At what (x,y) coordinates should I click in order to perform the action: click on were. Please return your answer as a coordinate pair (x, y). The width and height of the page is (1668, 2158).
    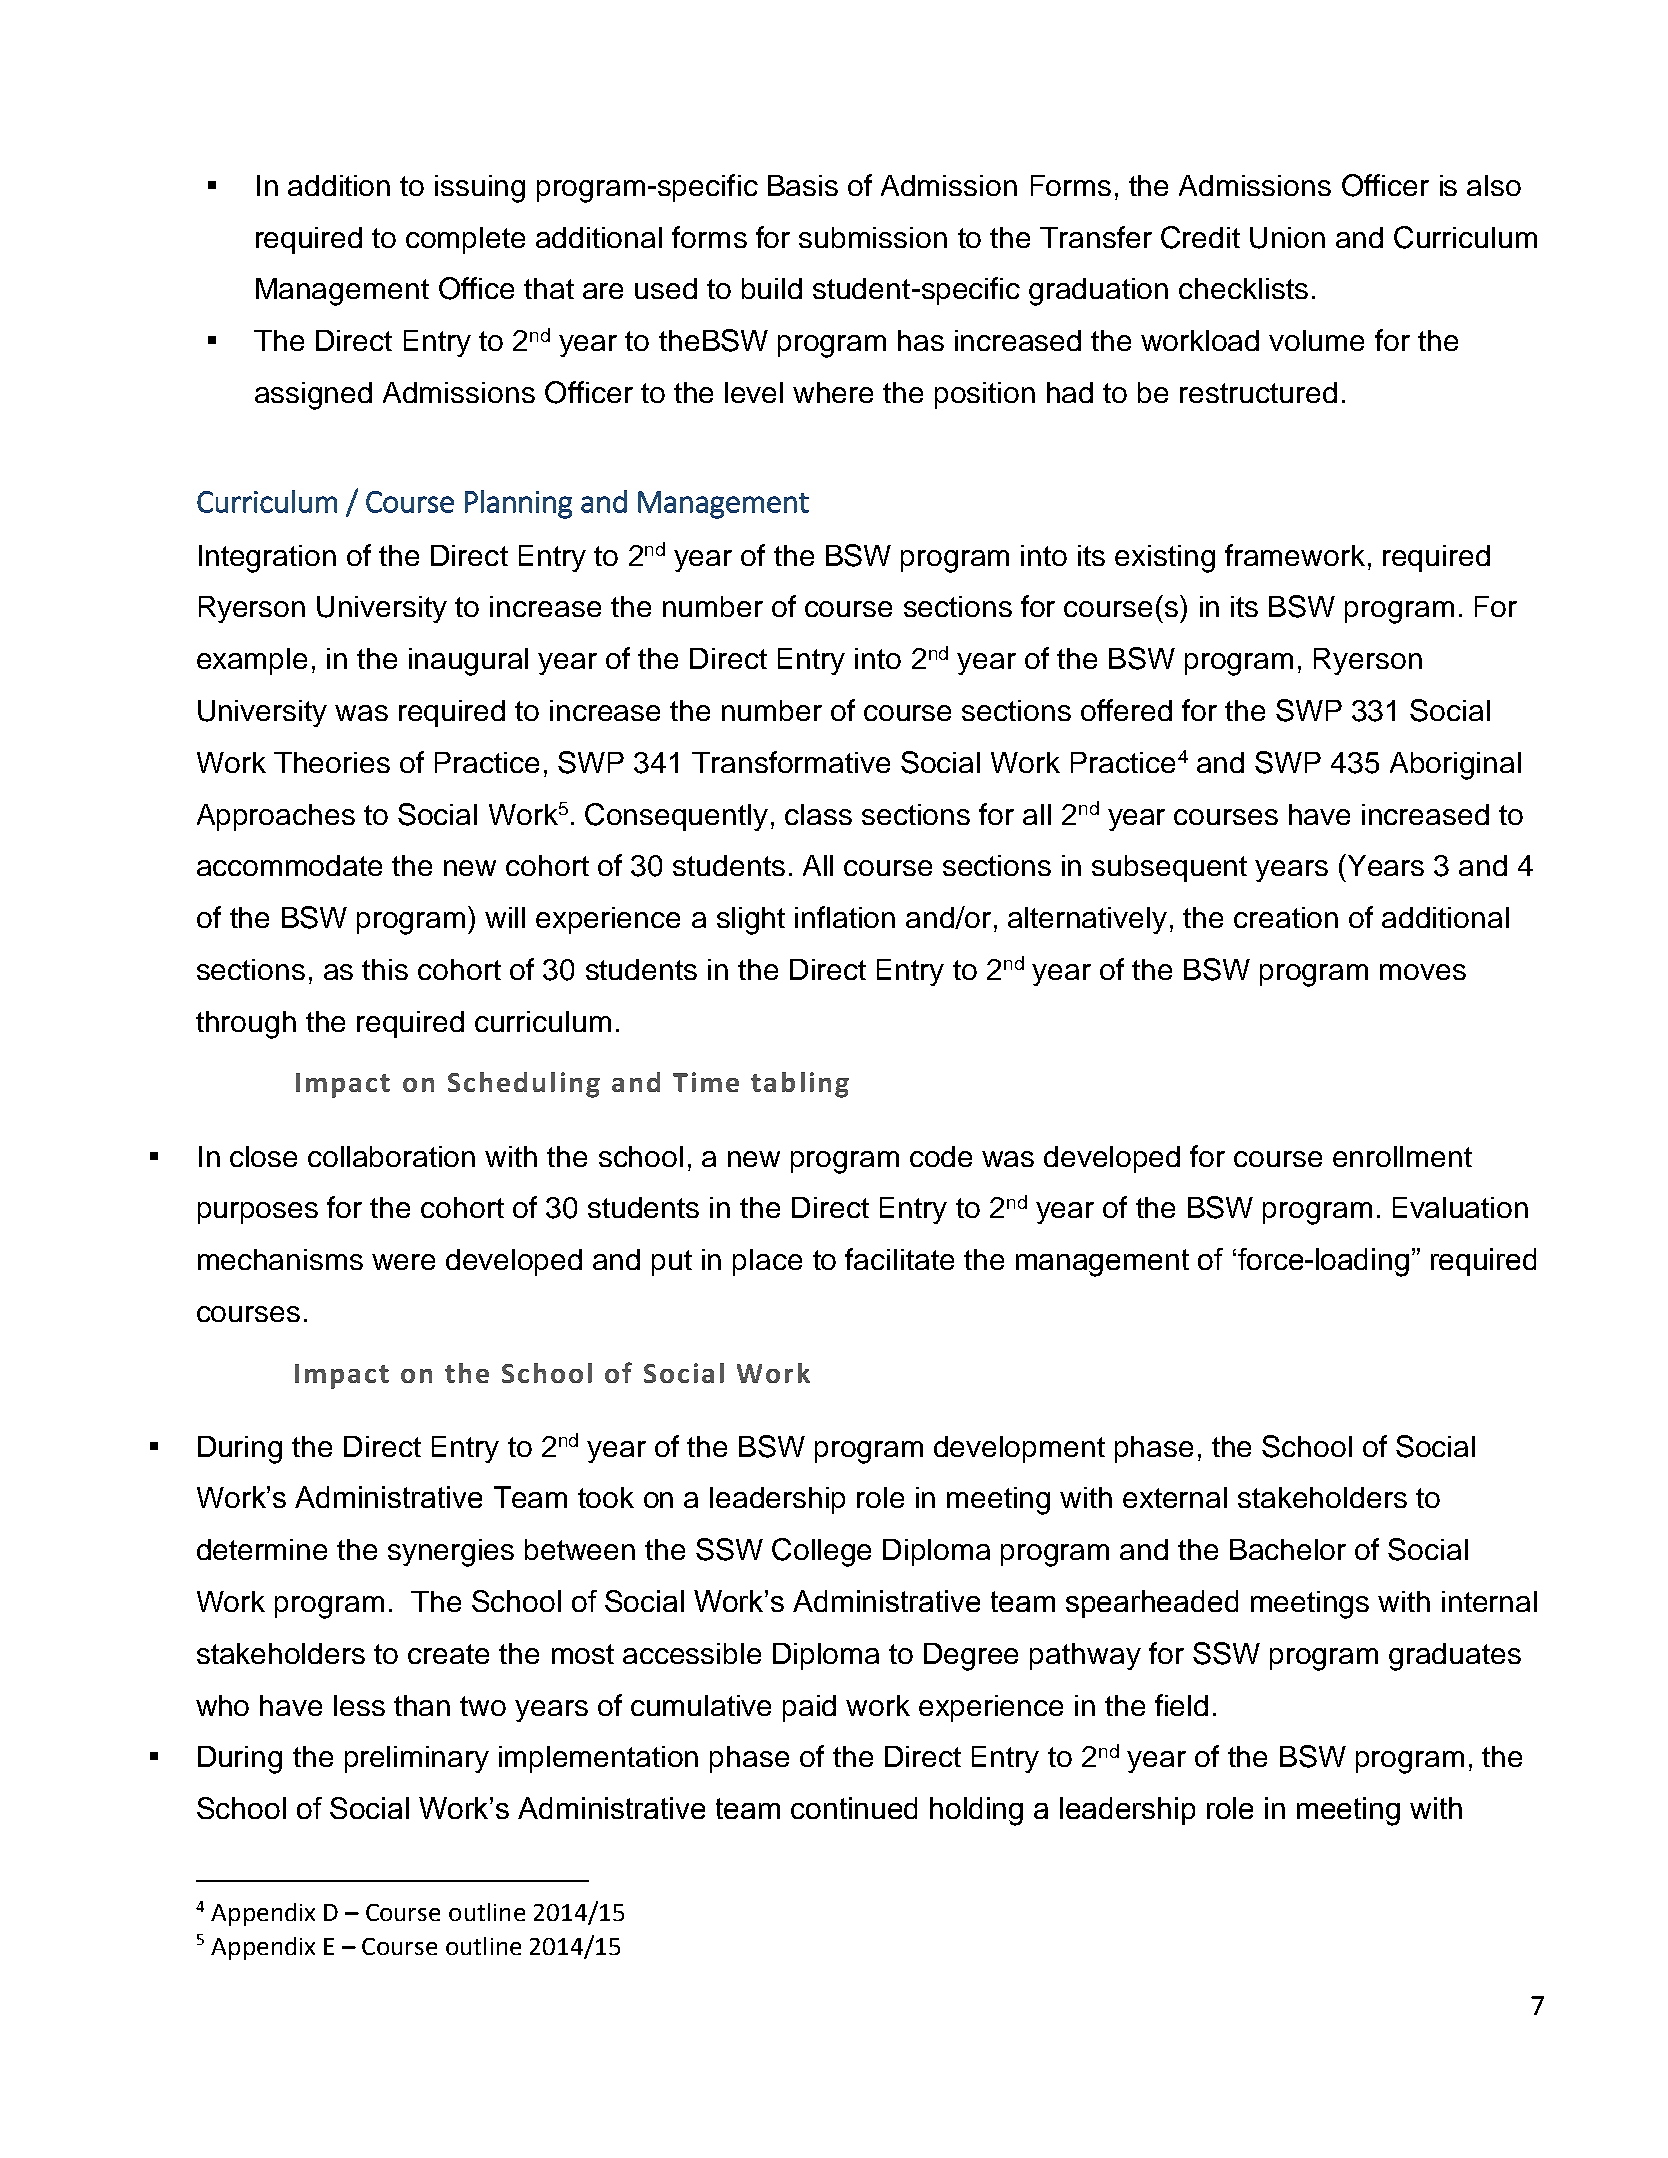
    Looking at the image, I should click on (403, 1262).
